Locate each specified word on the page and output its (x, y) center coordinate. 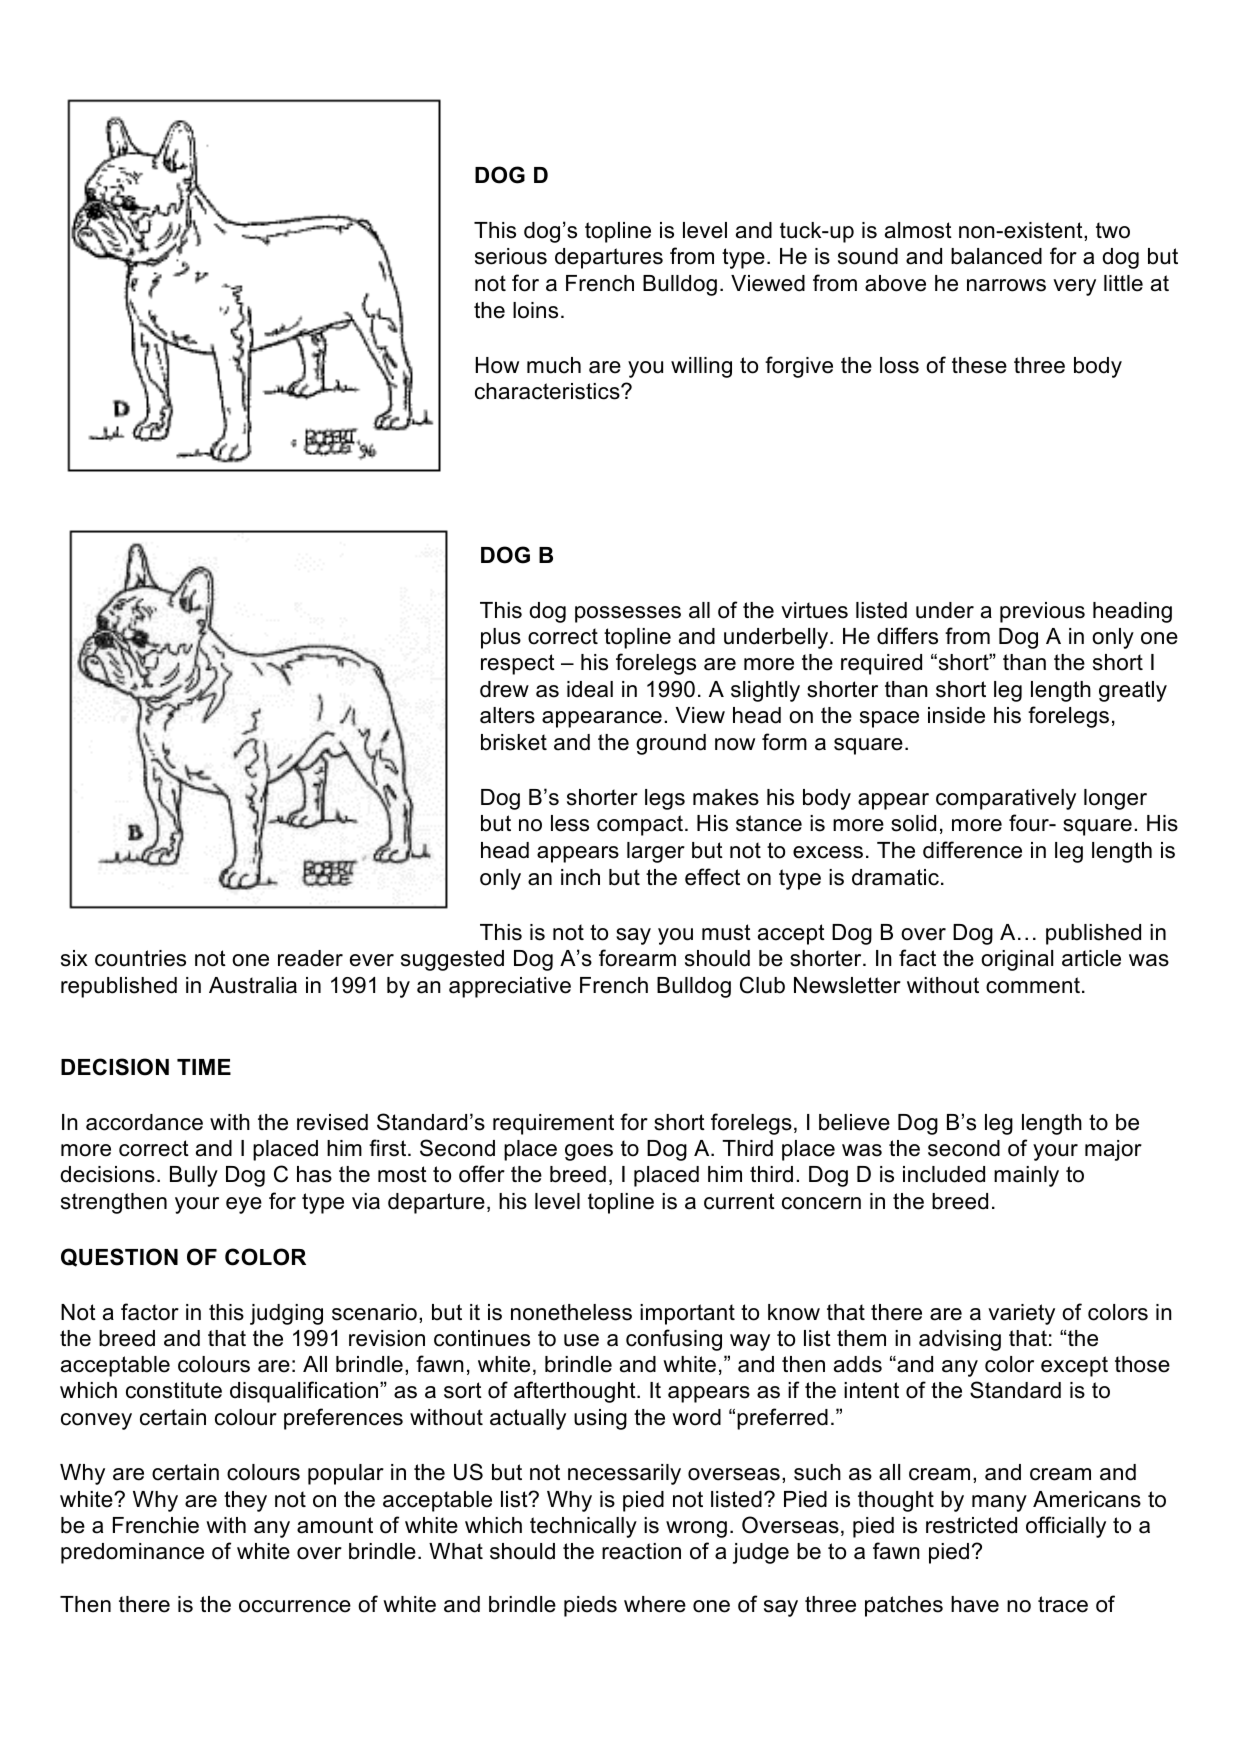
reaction (641, 1551)
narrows (1006, 285)
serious (511, 256)
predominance (132, 1553)
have (975, 1604)
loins (535, 310)
